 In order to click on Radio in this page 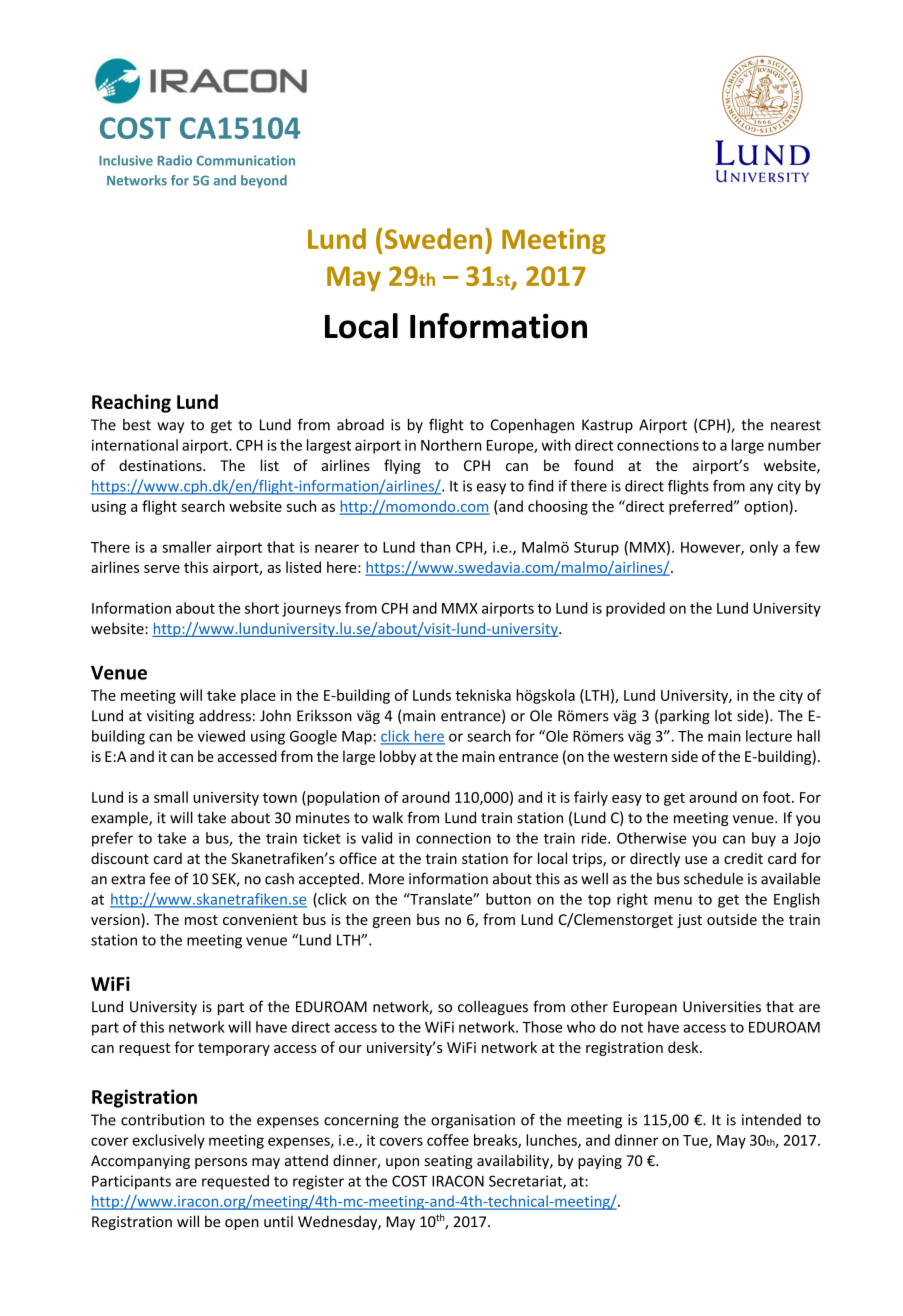, I will do `click(175, 160)`.
